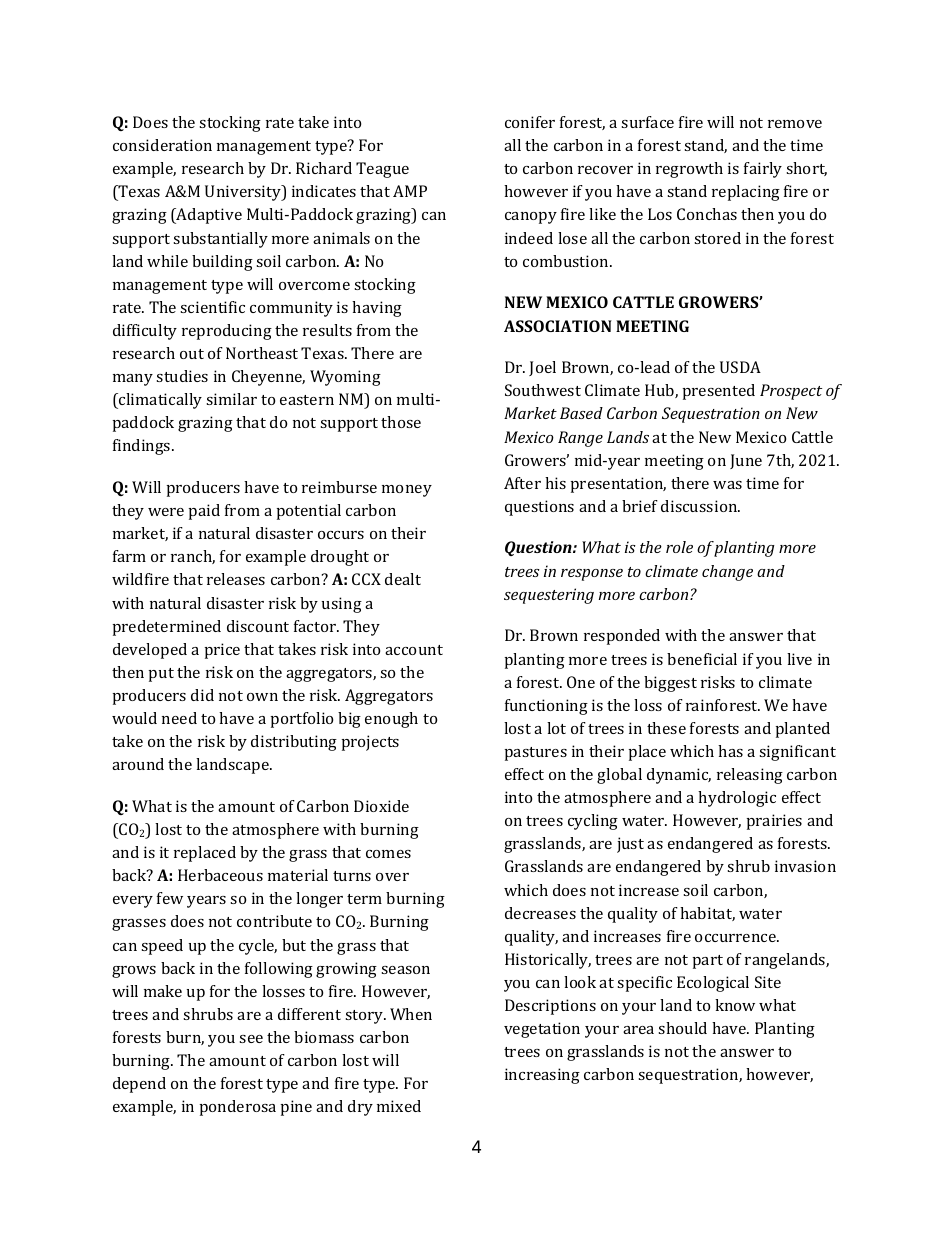 The height and width of the document is (1233, 952). Describe the element at coordinates (391, 720) in the document. I see `enough` at that location.
